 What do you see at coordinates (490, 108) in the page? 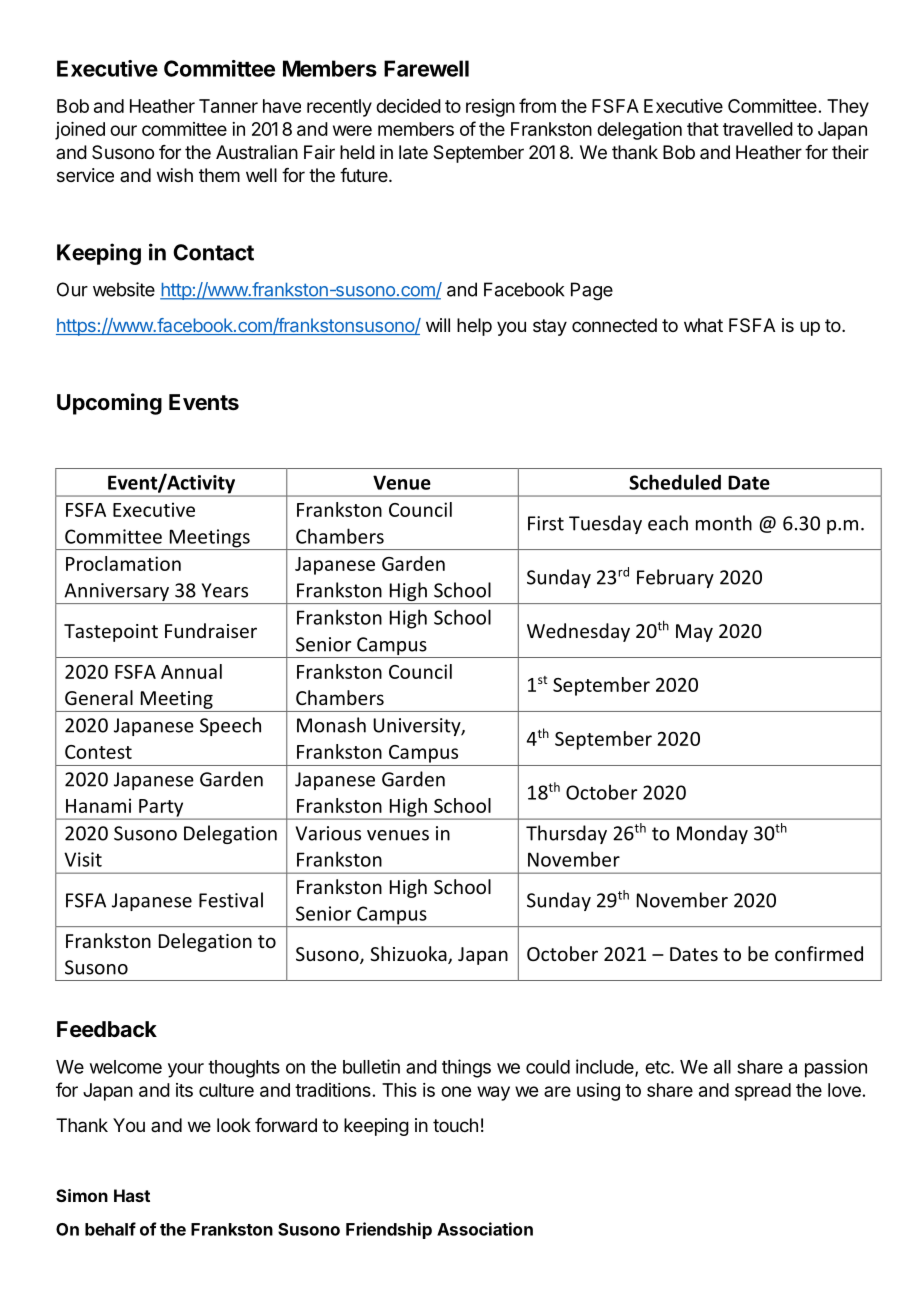
I see `resign` at bounding box center [490, 108].
